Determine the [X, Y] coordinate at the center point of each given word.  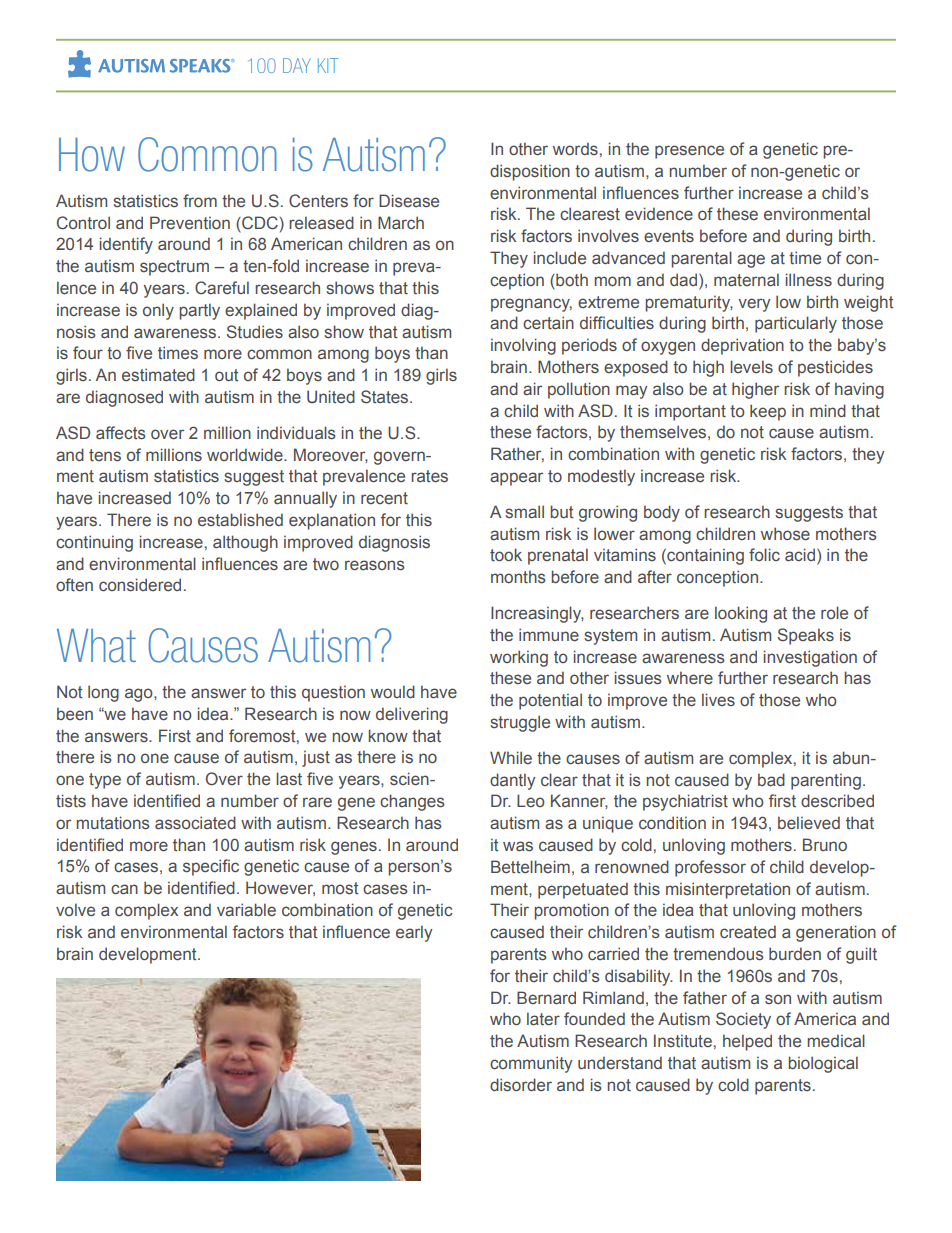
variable [246, 909]
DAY [297, 65]
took [506, 555]
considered [140, 585]
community [531, 1064]
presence [689, 152]
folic [764, 554]
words [575, 148]
